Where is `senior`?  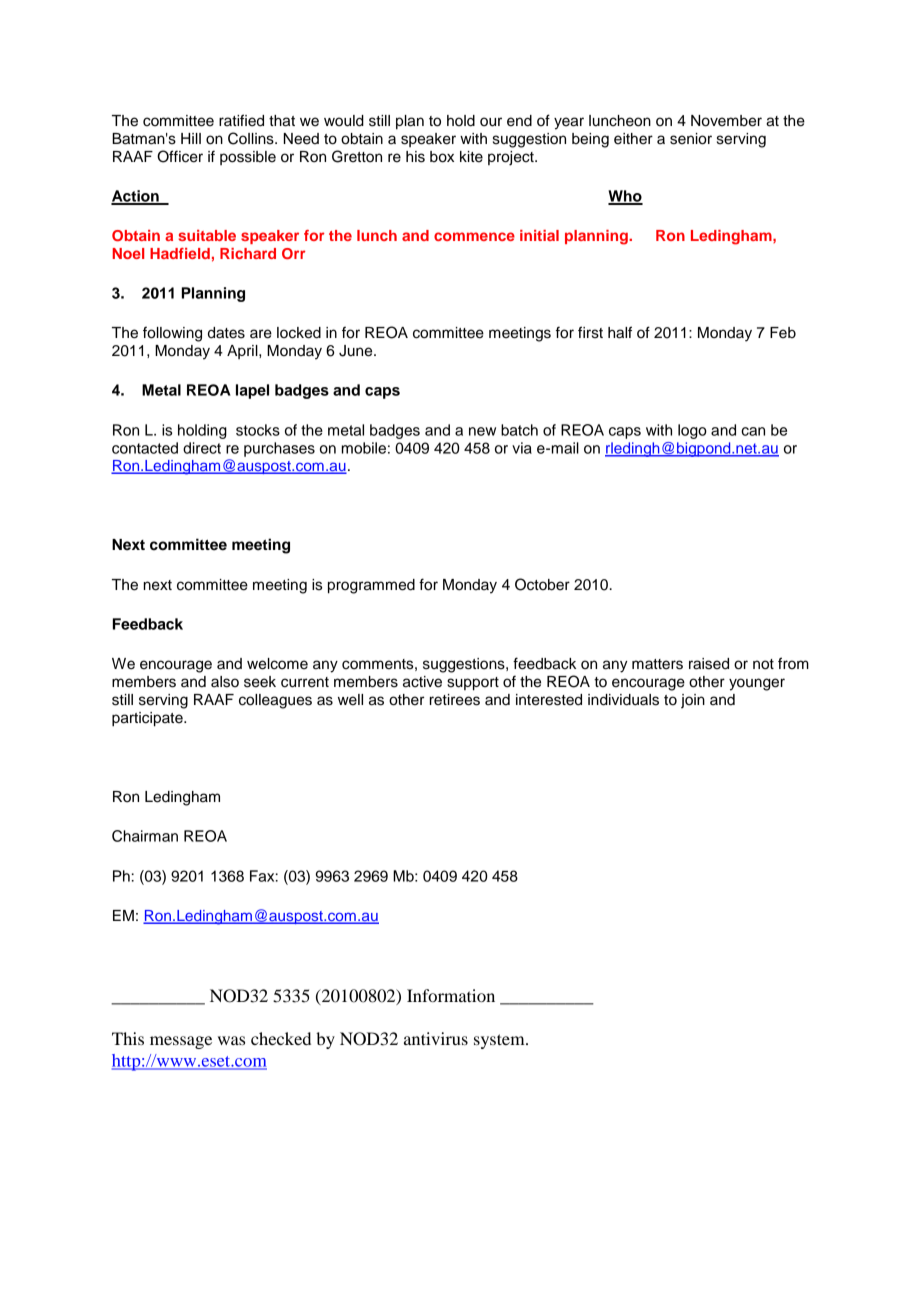 senior is located at coordinates (691, 139).
